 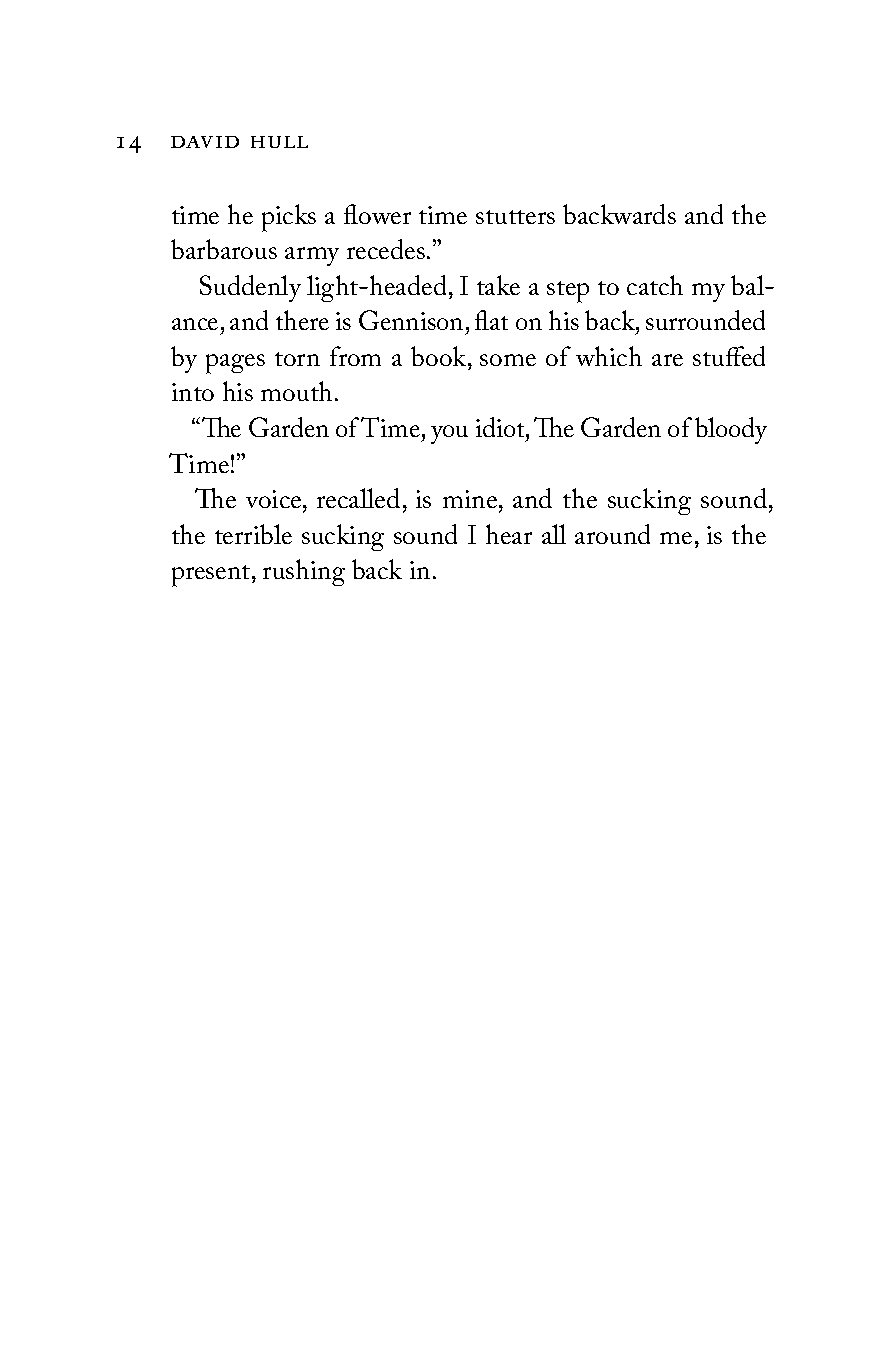 What do you see at coordinates (612, 534) in the page?
I see `around` at bounding box center [612, 534].
